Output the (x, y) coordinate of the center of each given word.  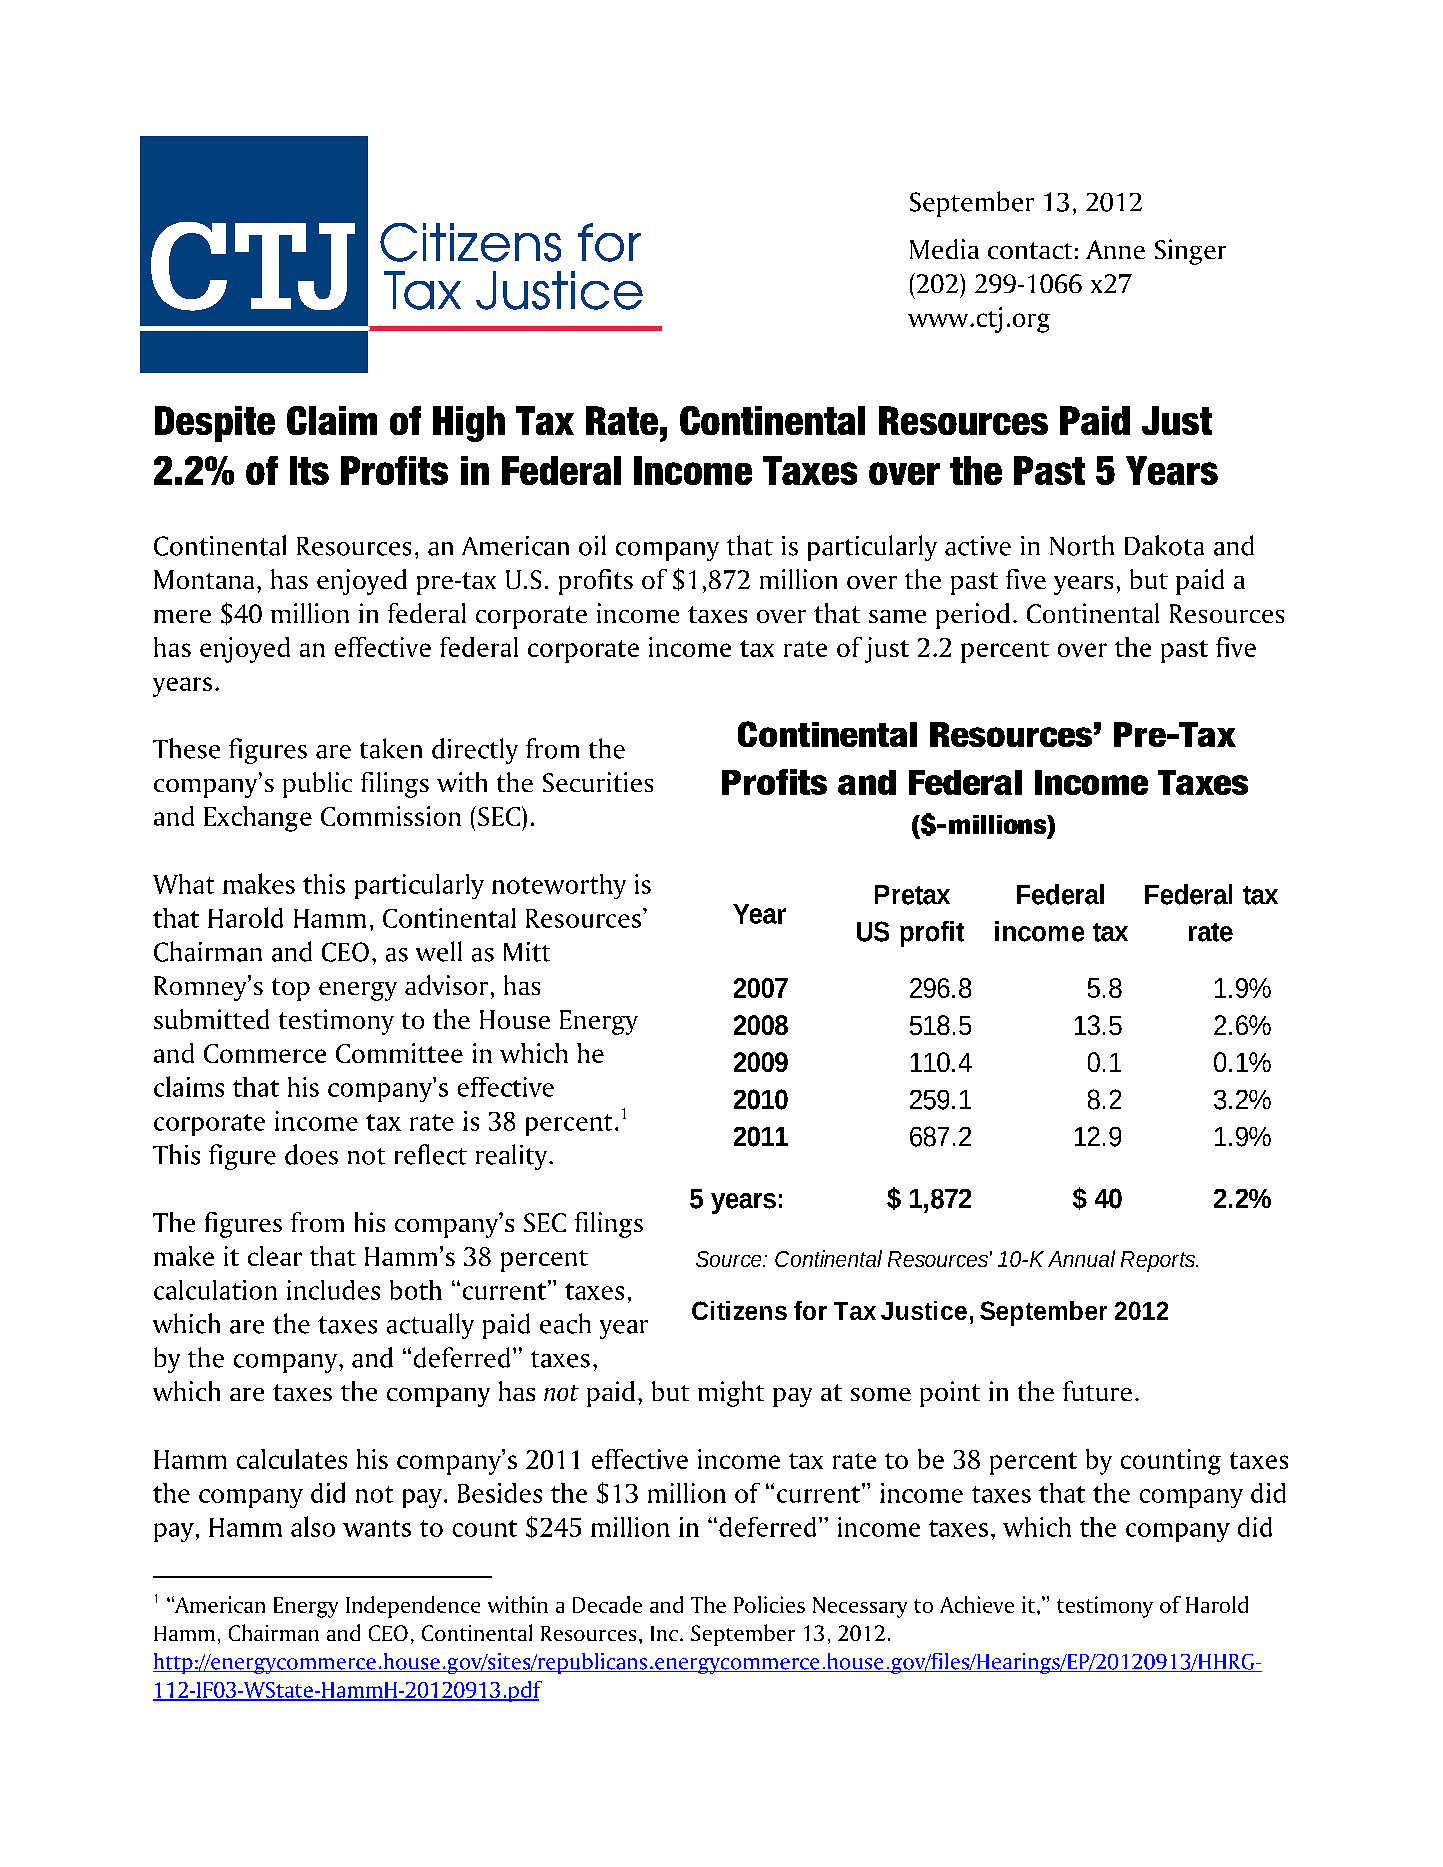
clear (275, 1256)
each (565, 1323)
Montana (204, 579)
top (291, 989)
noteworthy (559, 886)
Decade (607, 1604)
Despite (215, 424)
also (313, 1526)
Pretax (912, 895)
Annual (1081, 1258)
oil (592, 545)
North (1082, 545)
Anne (1115, 249)
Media (944, 249)
